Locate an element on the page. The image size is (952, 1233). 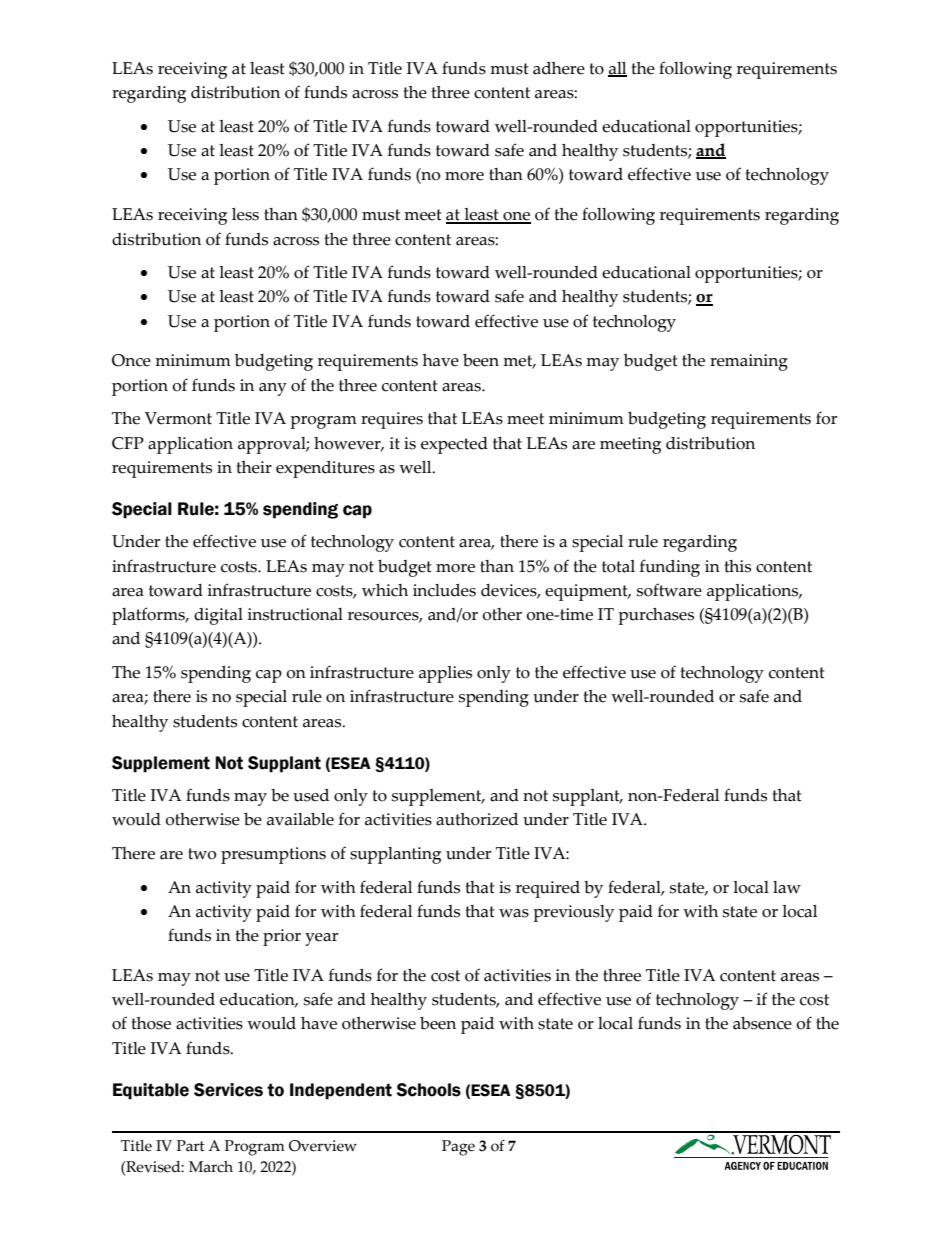
Page is located at coordinates (458, 1148).
